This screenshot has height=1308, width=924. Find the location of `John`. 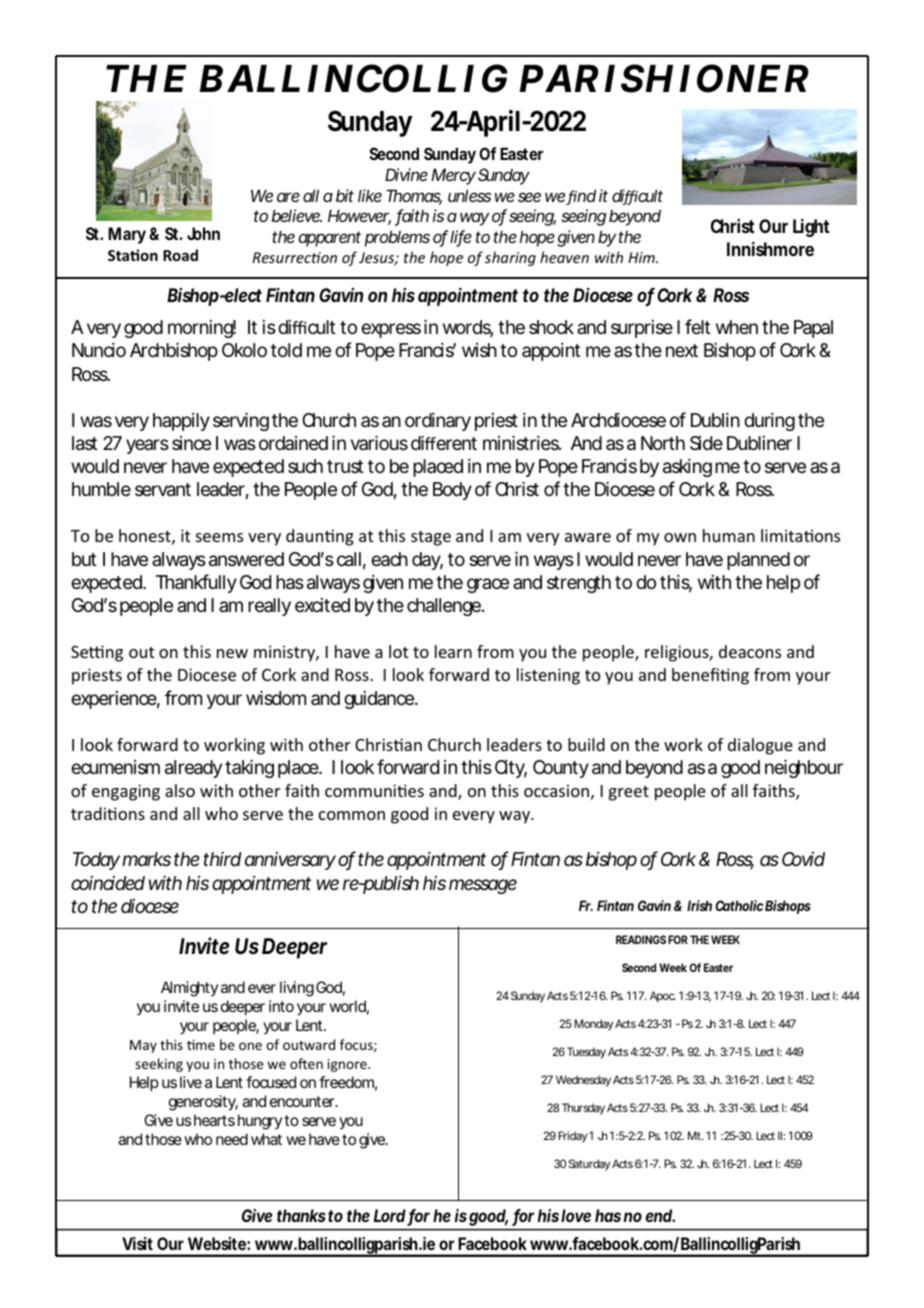

John is located at coordinates (203, 233).
